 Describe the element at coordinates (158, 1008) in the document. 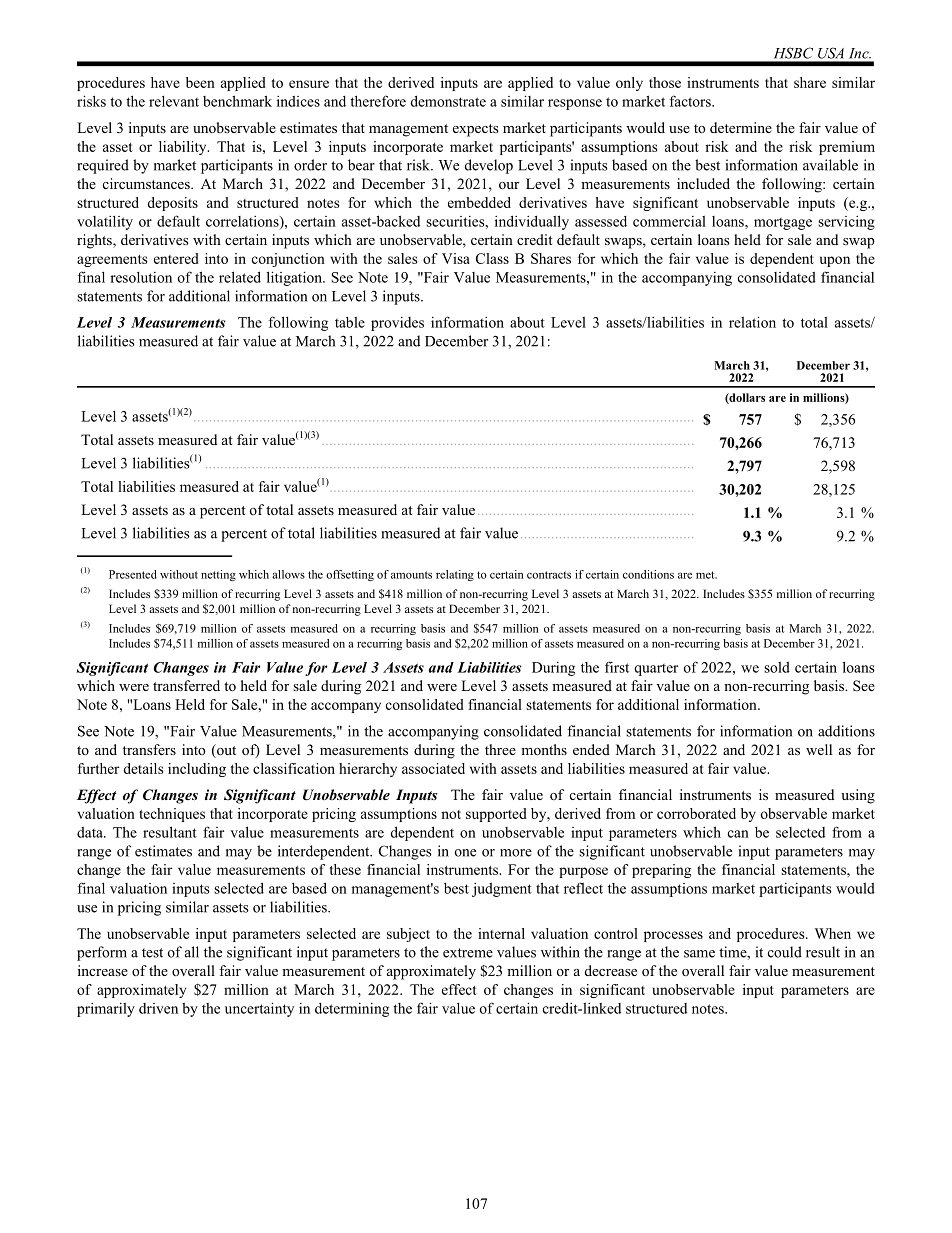

I see `driven` at that location.
